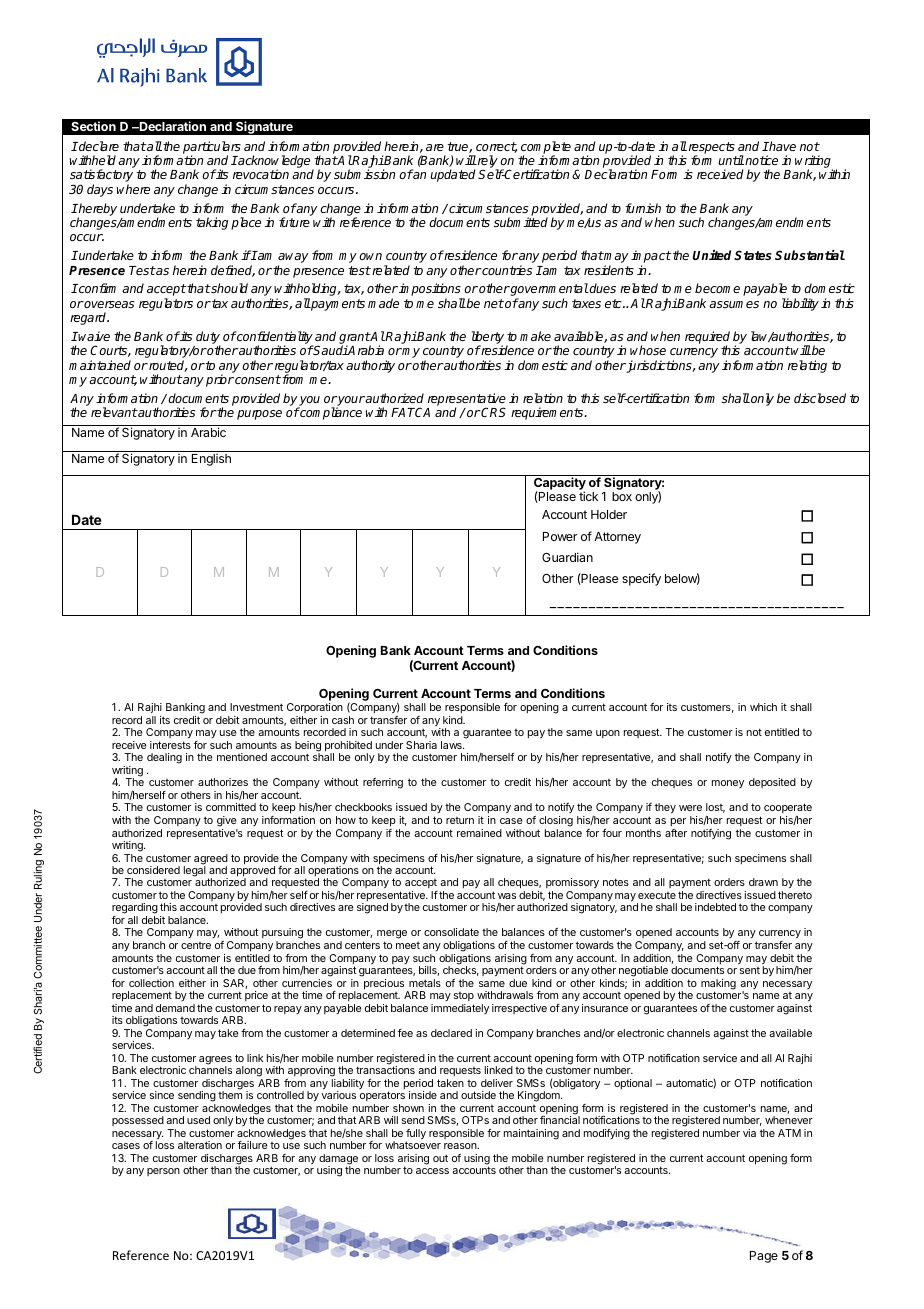  What do you see at coordinates (170, 745) in the screenshot?
I see `interests` at bounding box center [170, 745].
